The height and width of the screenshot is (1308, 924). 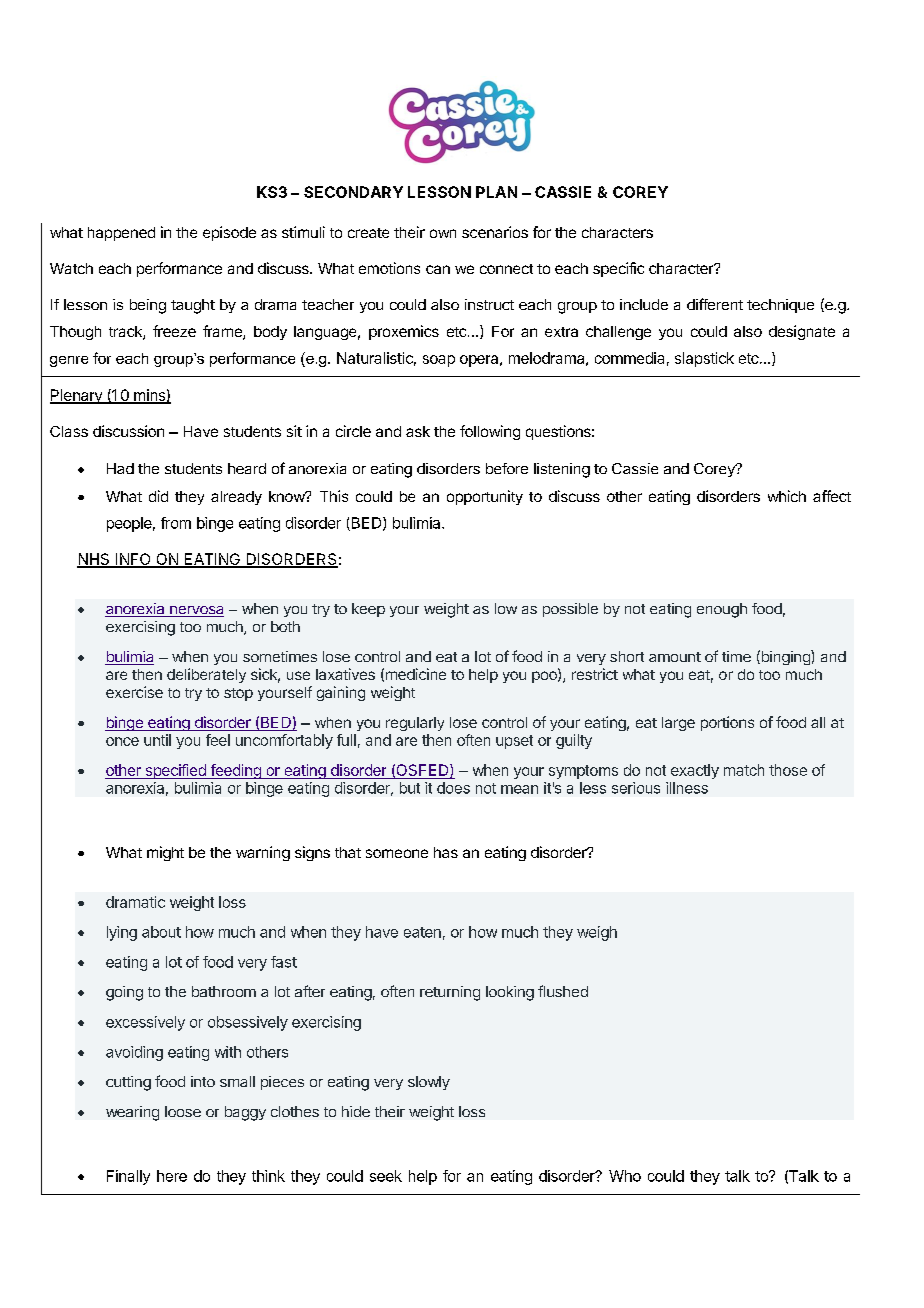 I want to click on different, so click(x=715, y=304).
